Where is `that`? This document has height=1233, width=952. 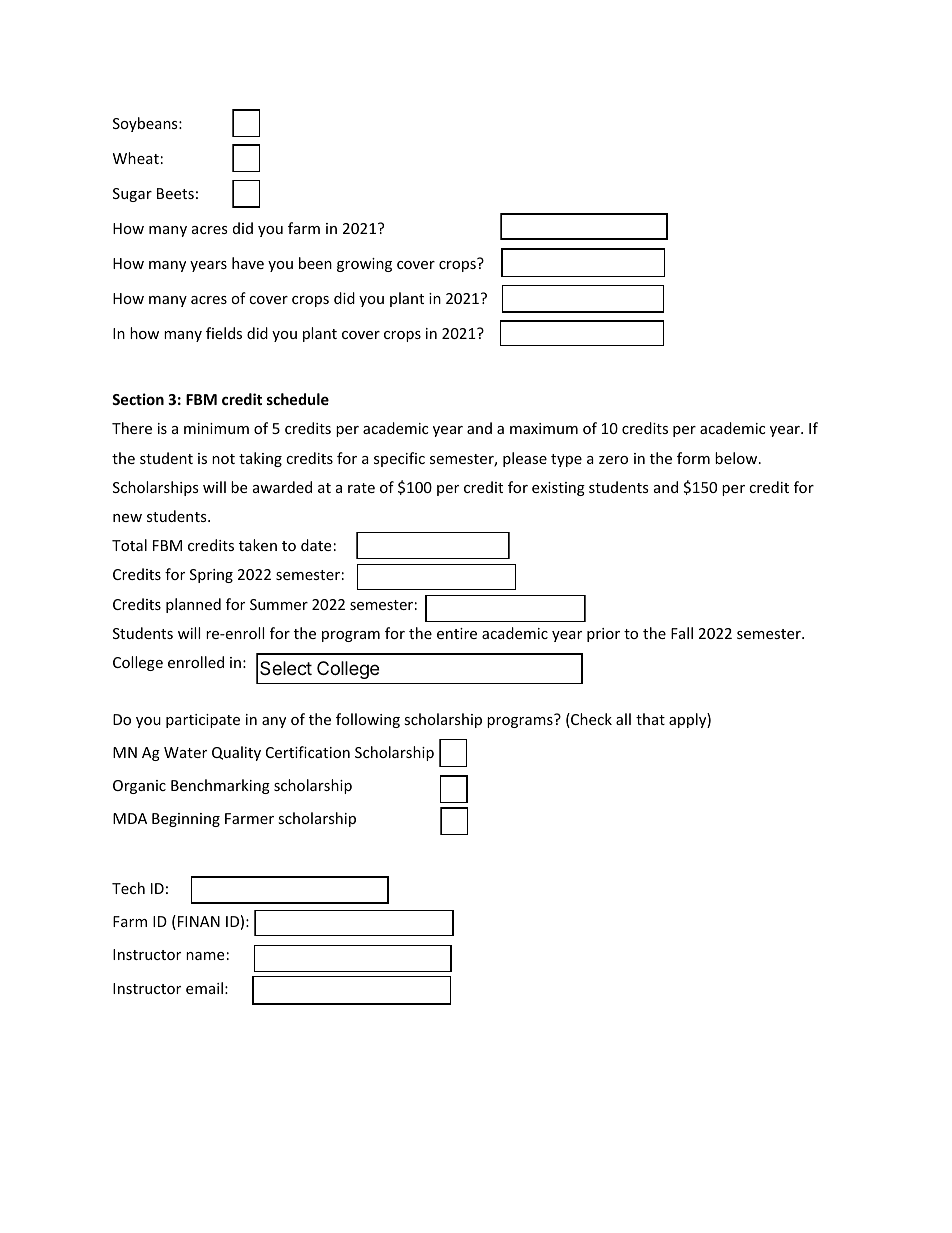 that is located at coordinates (650, 719).
